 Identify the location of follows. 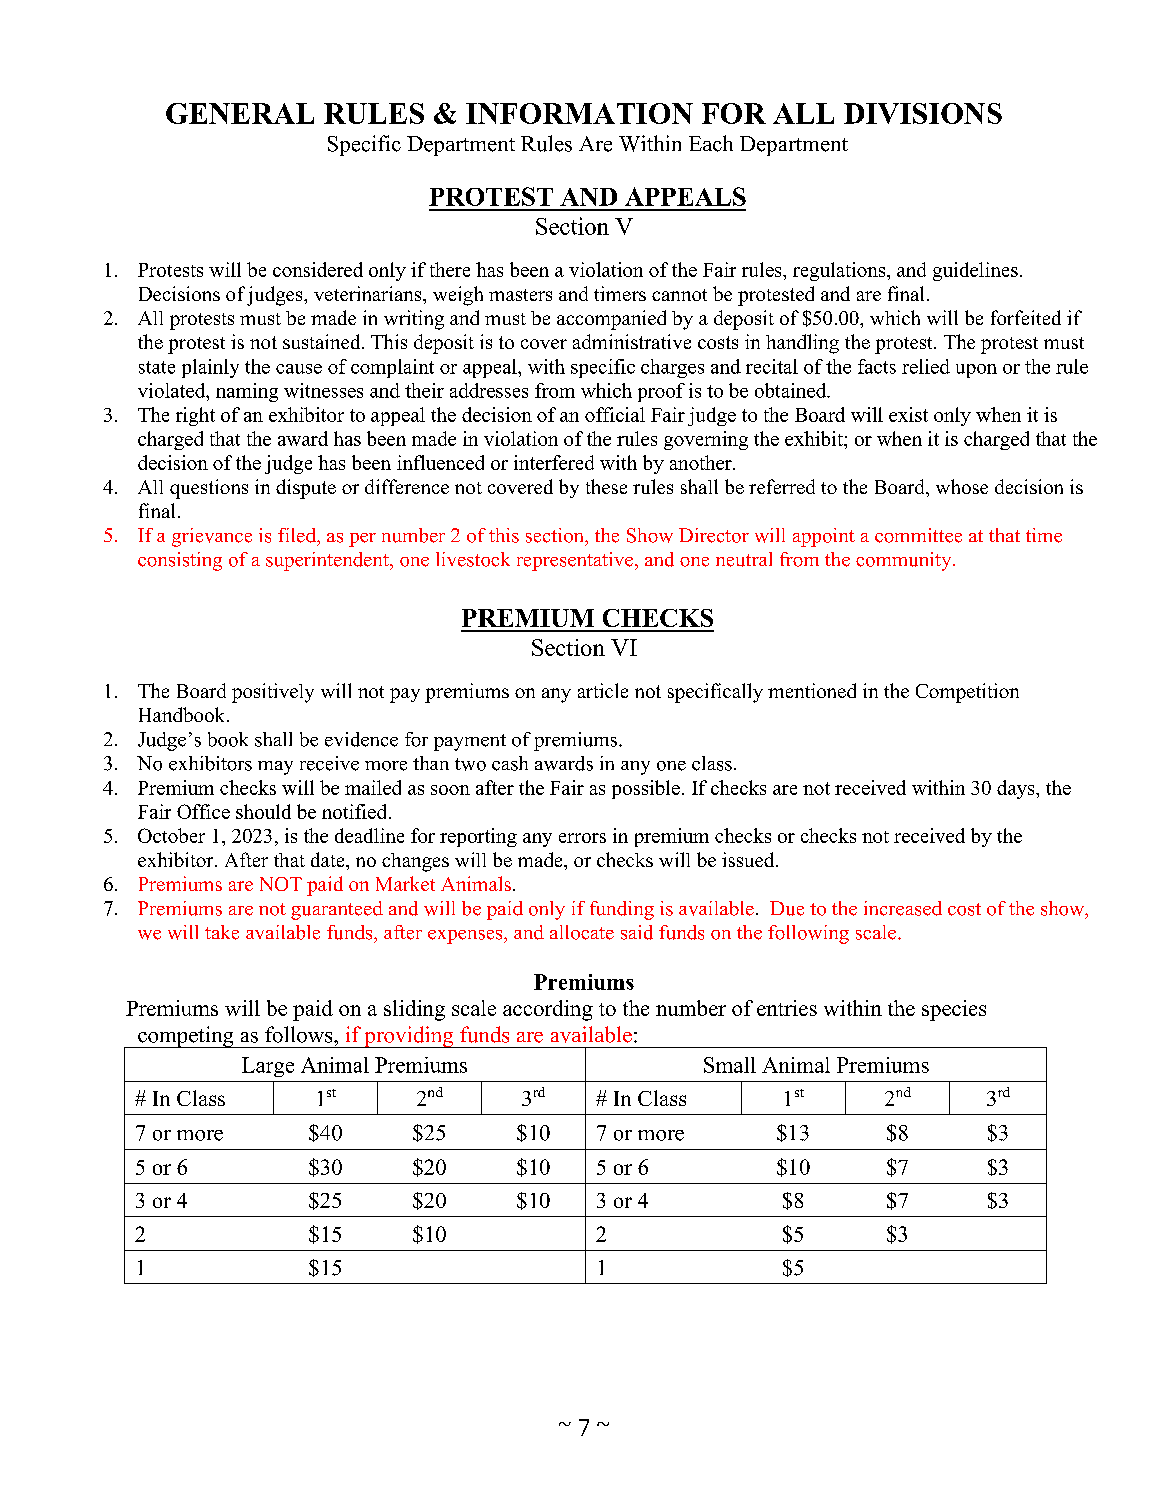
(300, 1034).
